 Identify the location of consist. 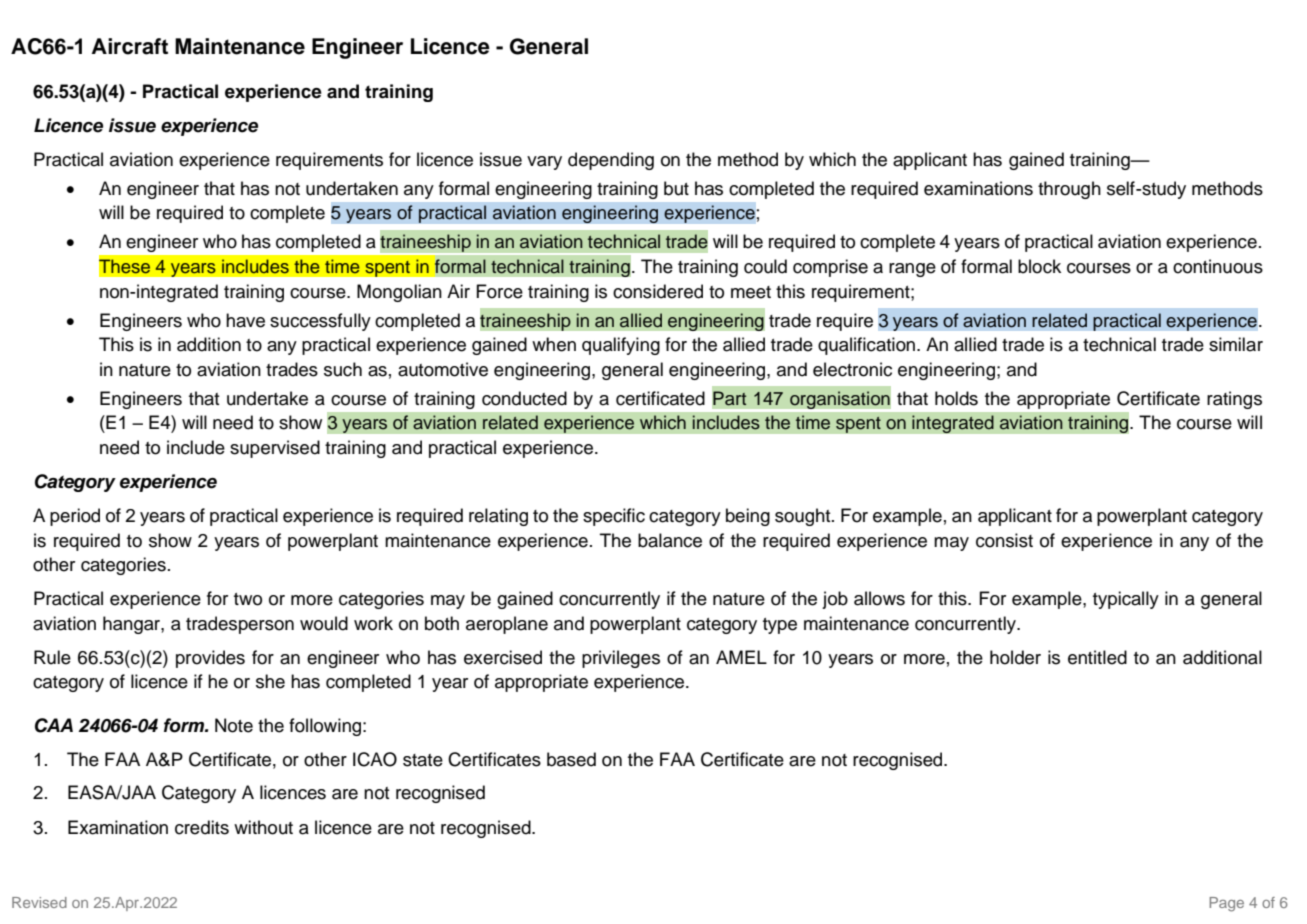
(1004, 540).
